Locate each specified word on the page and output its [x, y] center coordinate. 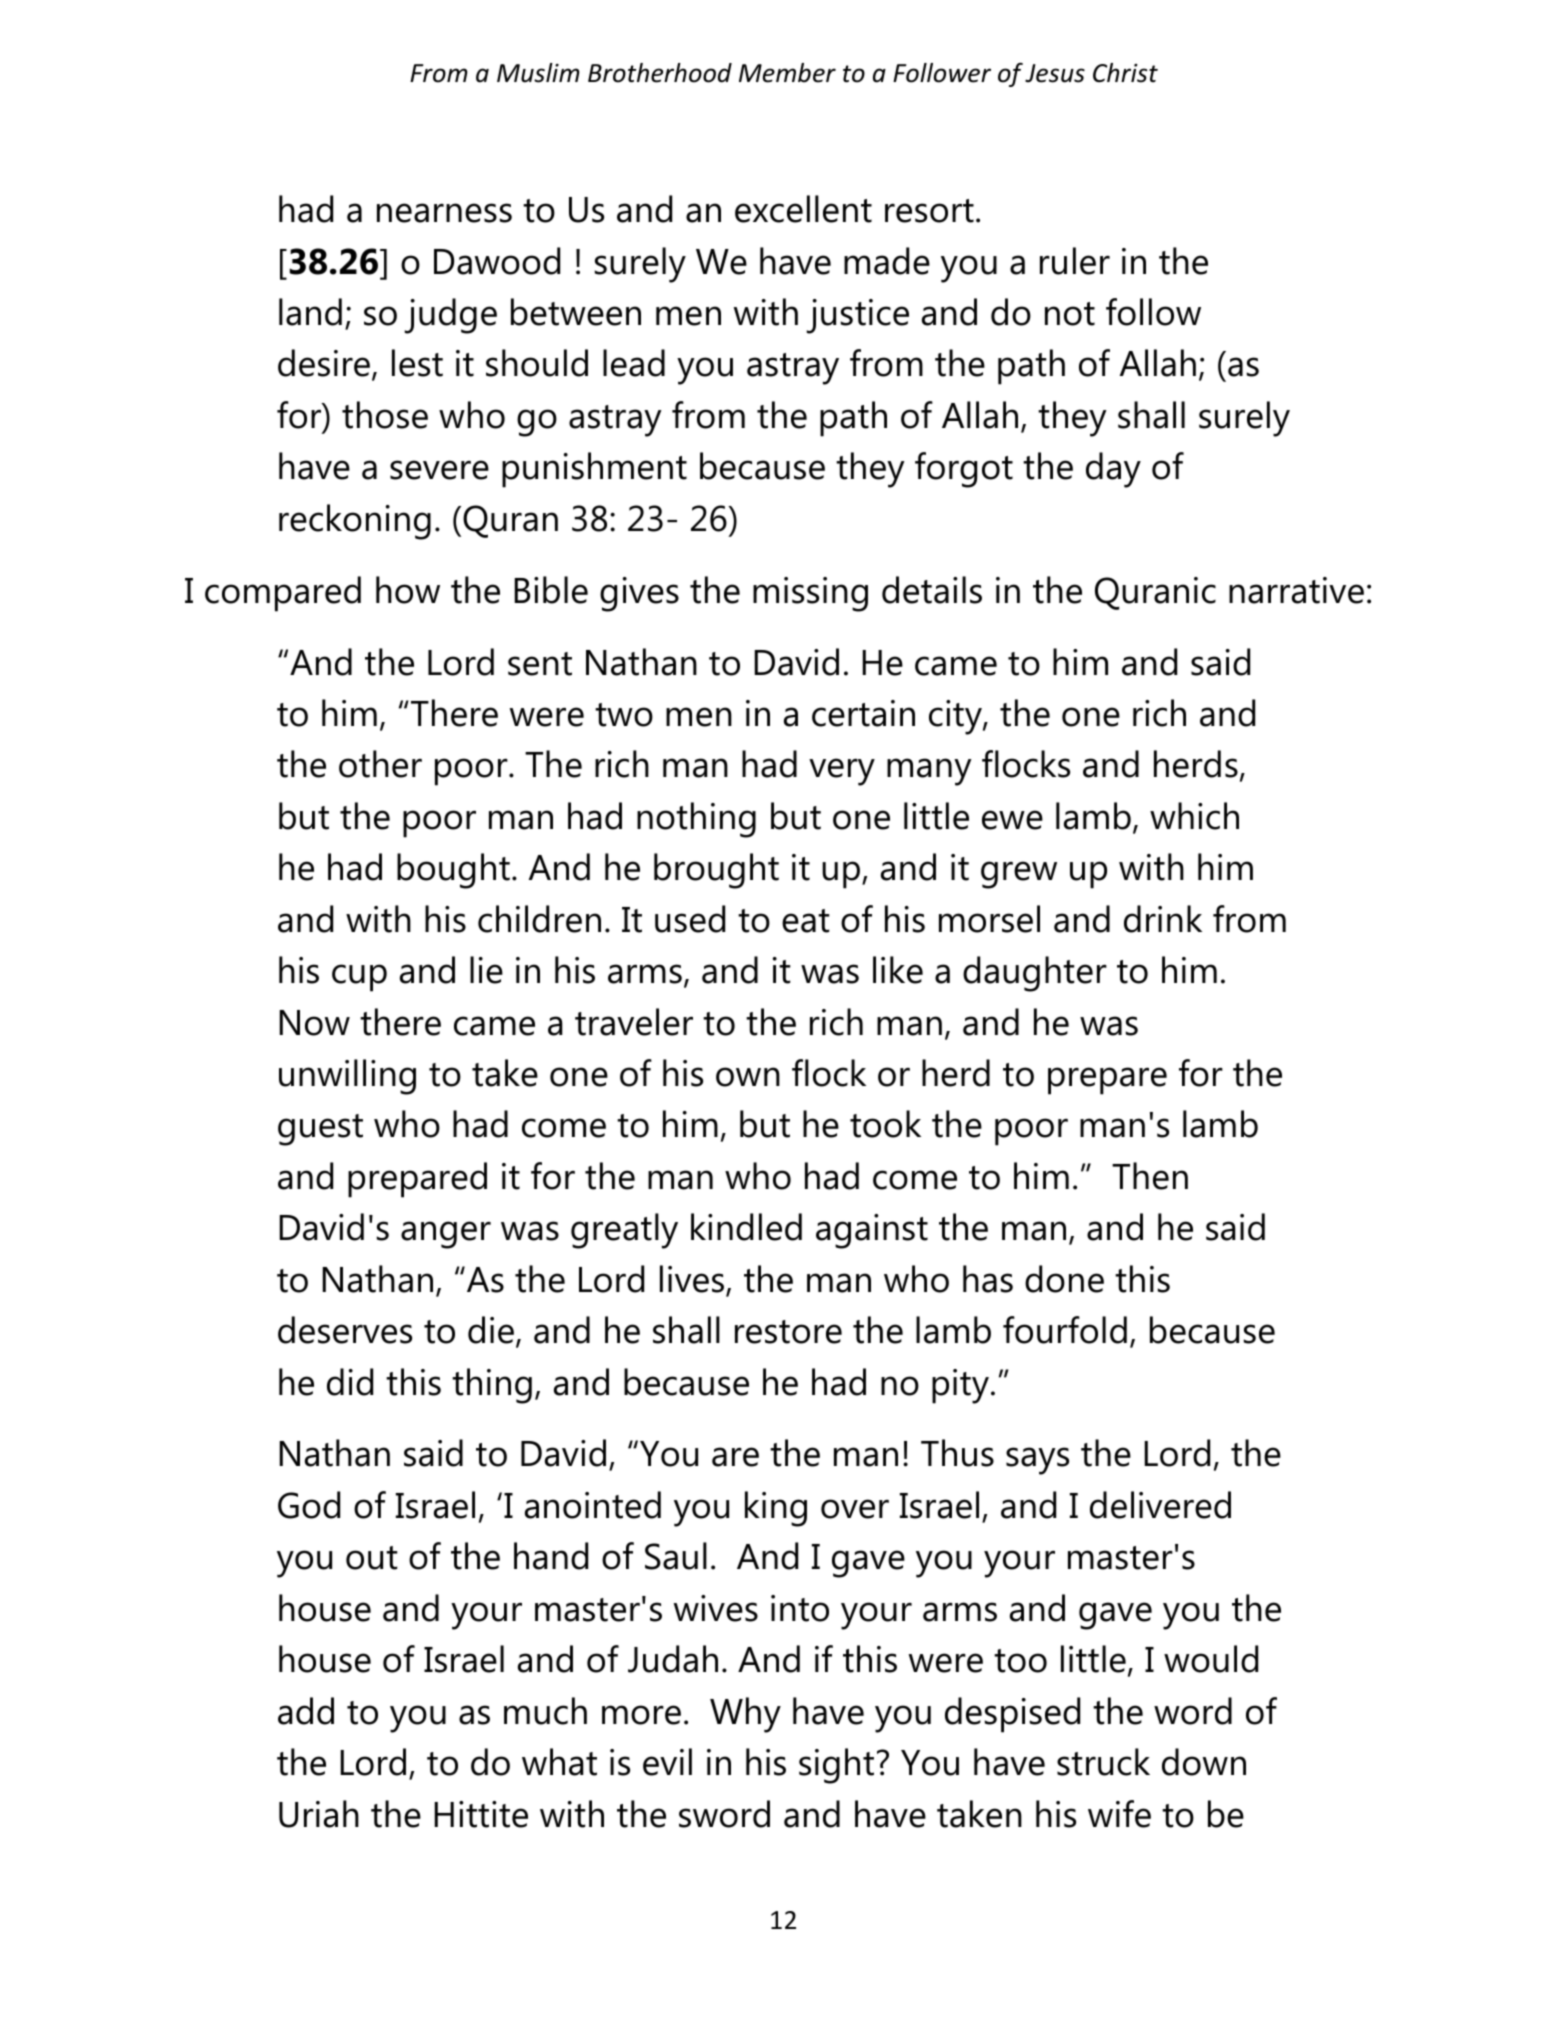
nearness [444, 213]
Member [787, 73]
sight [836, 1766]
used [690, 919]
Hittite [481, 1814]
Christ [1125, 73]
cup [359, 978]
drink [1163, 919]
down [1204, 1762]
